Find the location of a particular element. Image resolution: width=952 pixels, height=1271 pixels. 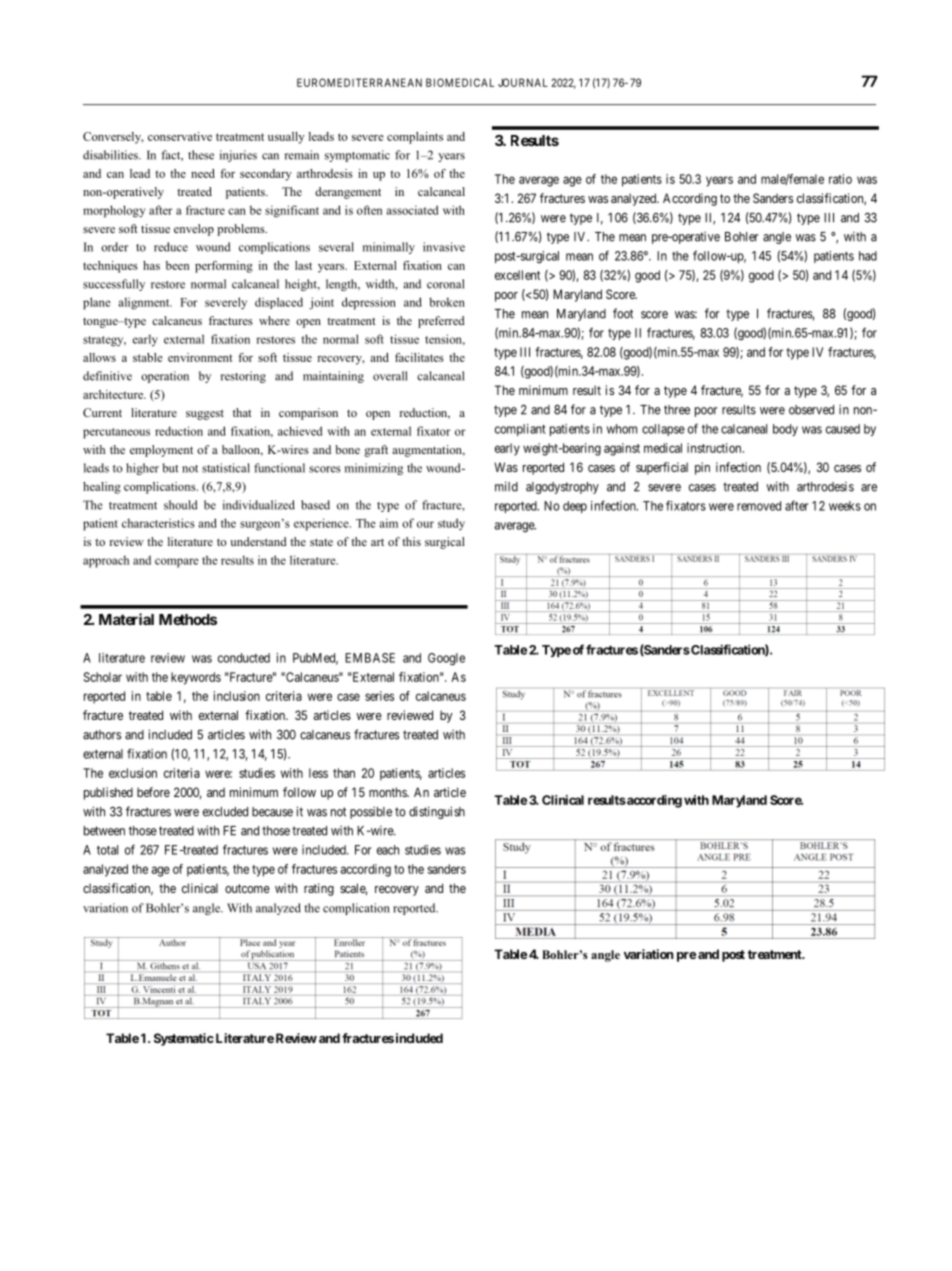

keywords is located at coordinates (196, 678).
